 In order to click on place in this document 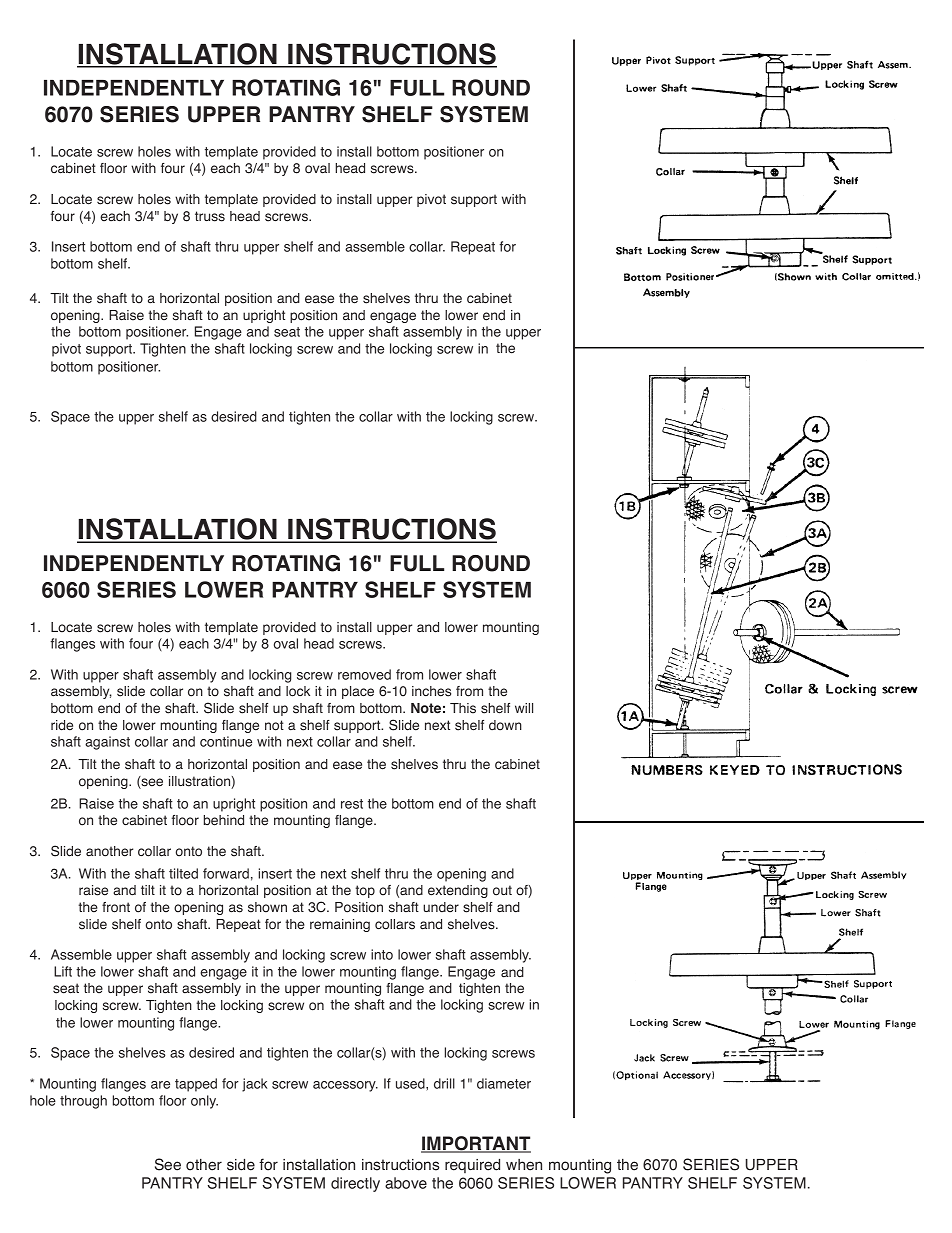, I will do `click(358, 692)`.
